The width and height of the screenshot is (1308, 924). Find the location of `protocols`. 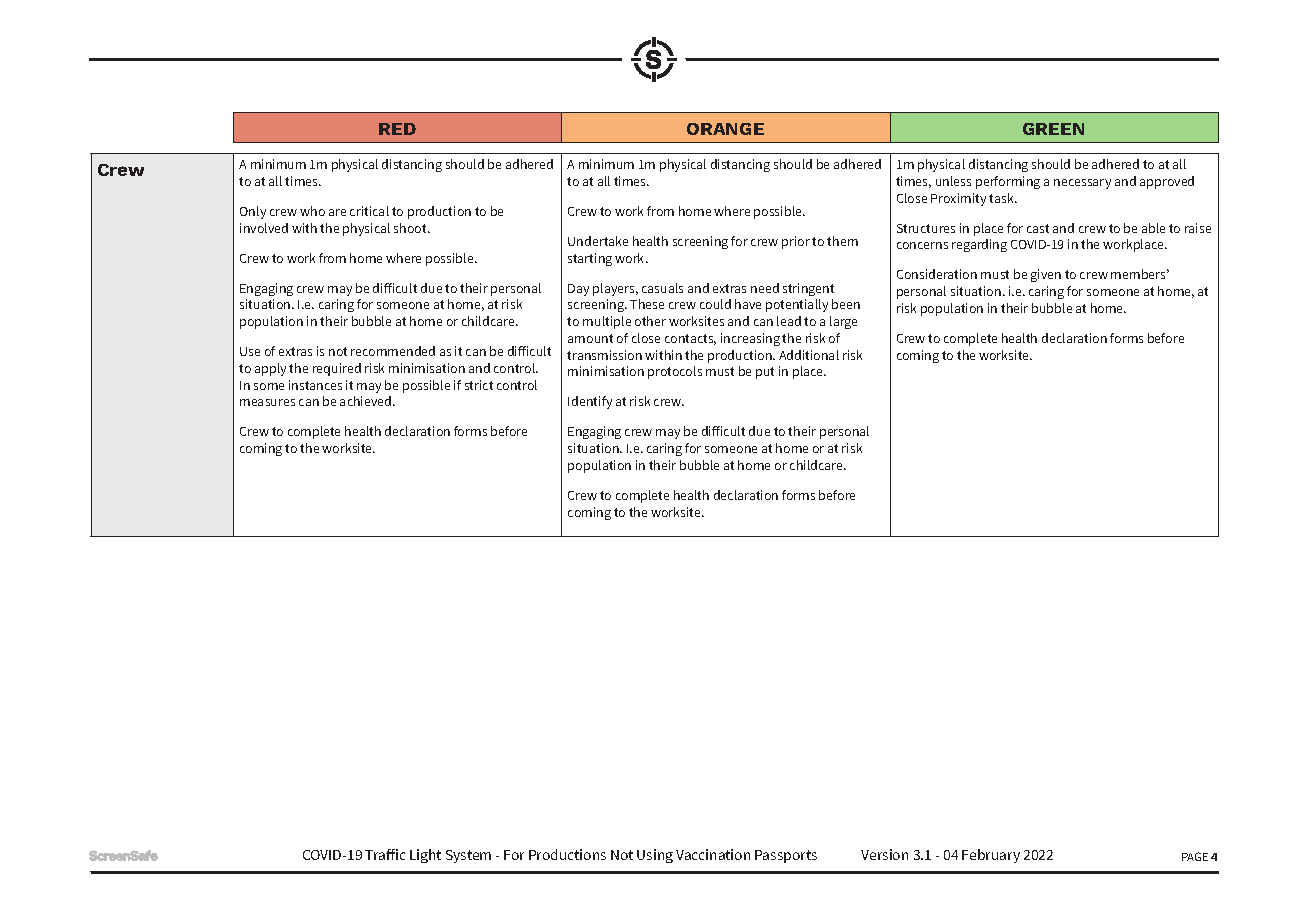

protocols is located at coordinates (675, 372).
